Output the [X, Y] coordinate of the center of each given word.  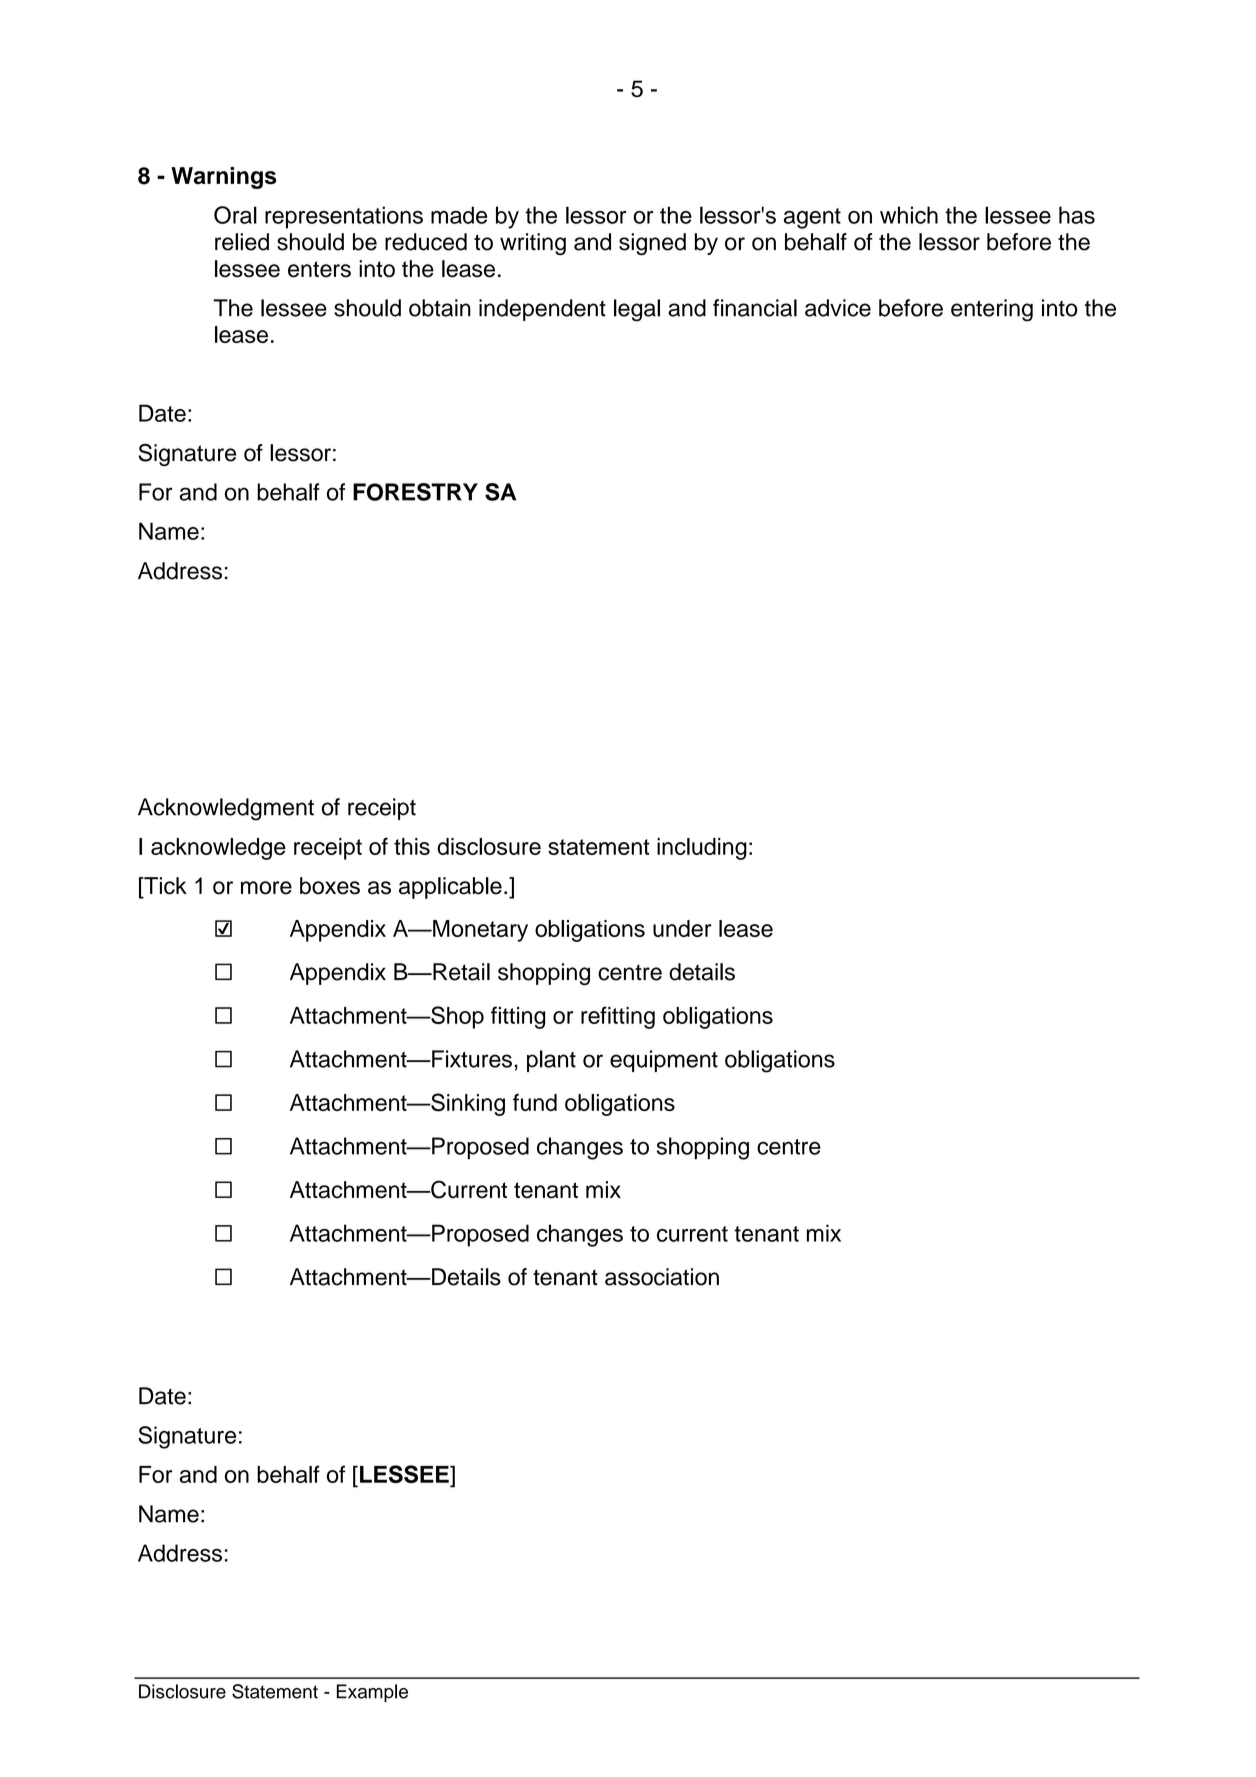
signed [652, 244]
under [682, 928]
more [266, 888]
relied [242, 242]
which [909, 215]
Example [372, 1693]
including [702, 849]
